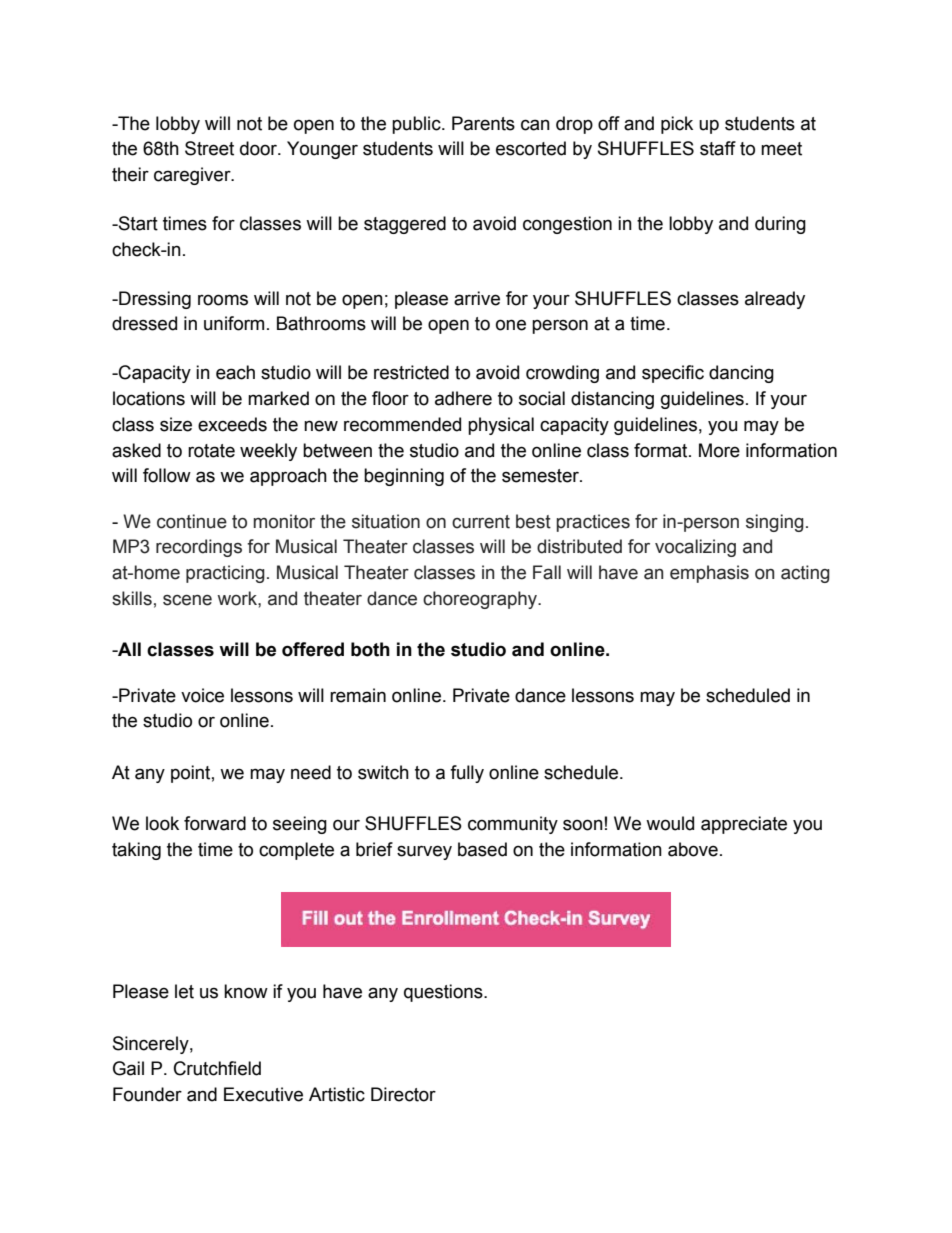 This screenshot has height=1233, width=952. What do you see at coordinates (718, 148) in the screenshot?
I see `staff` at bounding box center [718, 148].
